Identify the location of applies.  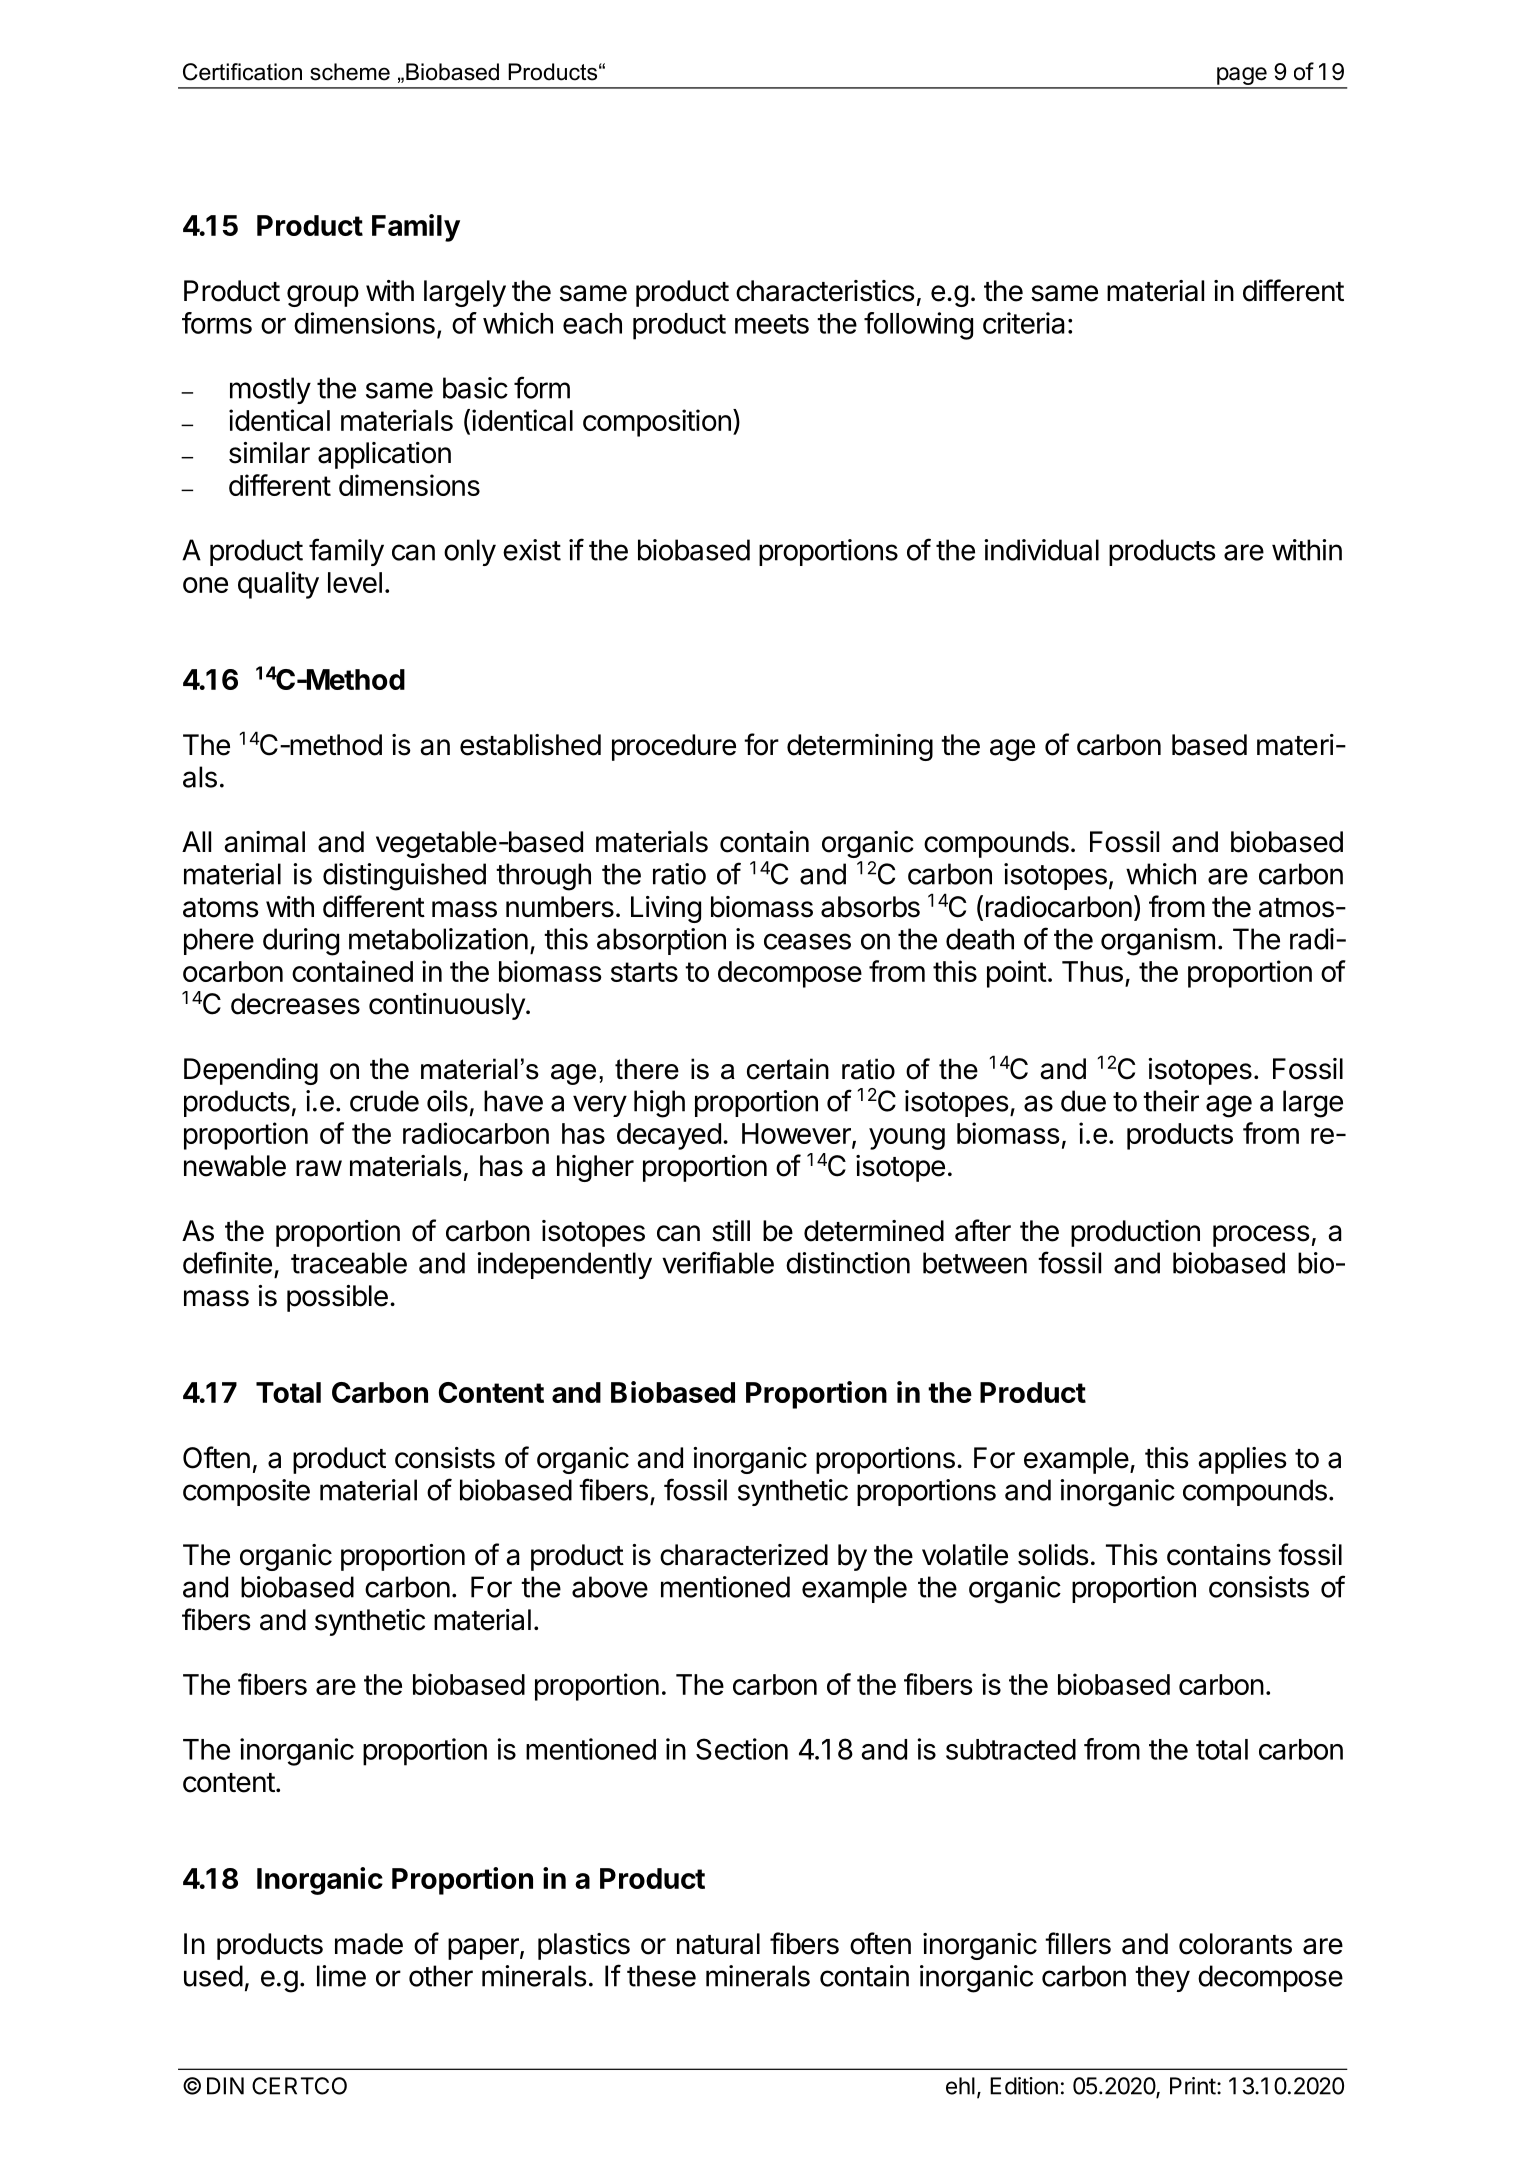
(1242, 1460).
